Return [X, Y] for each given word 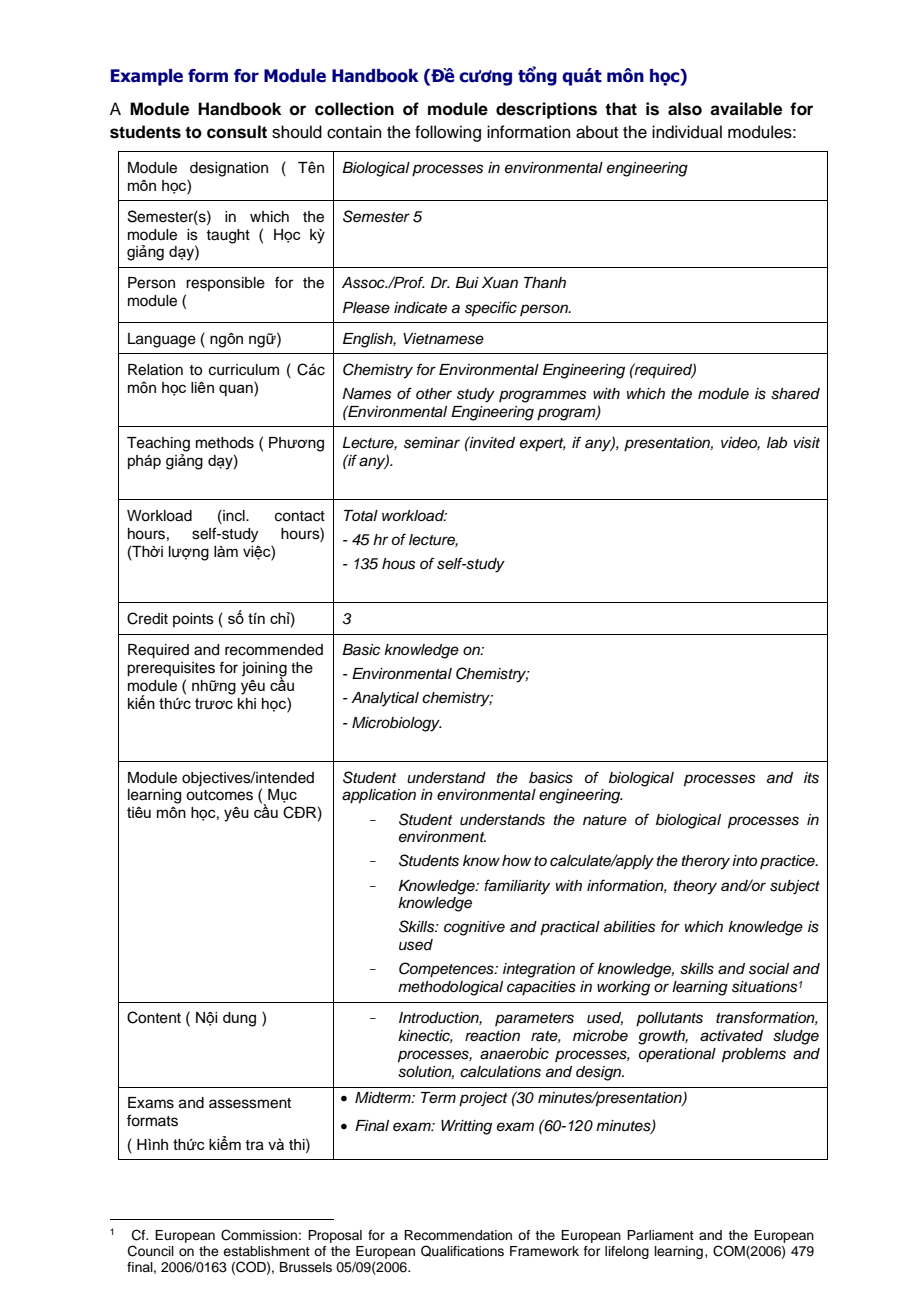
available [746, 109]
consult [237, 132]
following [448, 133]
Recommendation [458, 1235]
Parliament [660, 1235]
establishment [266, 1251]
